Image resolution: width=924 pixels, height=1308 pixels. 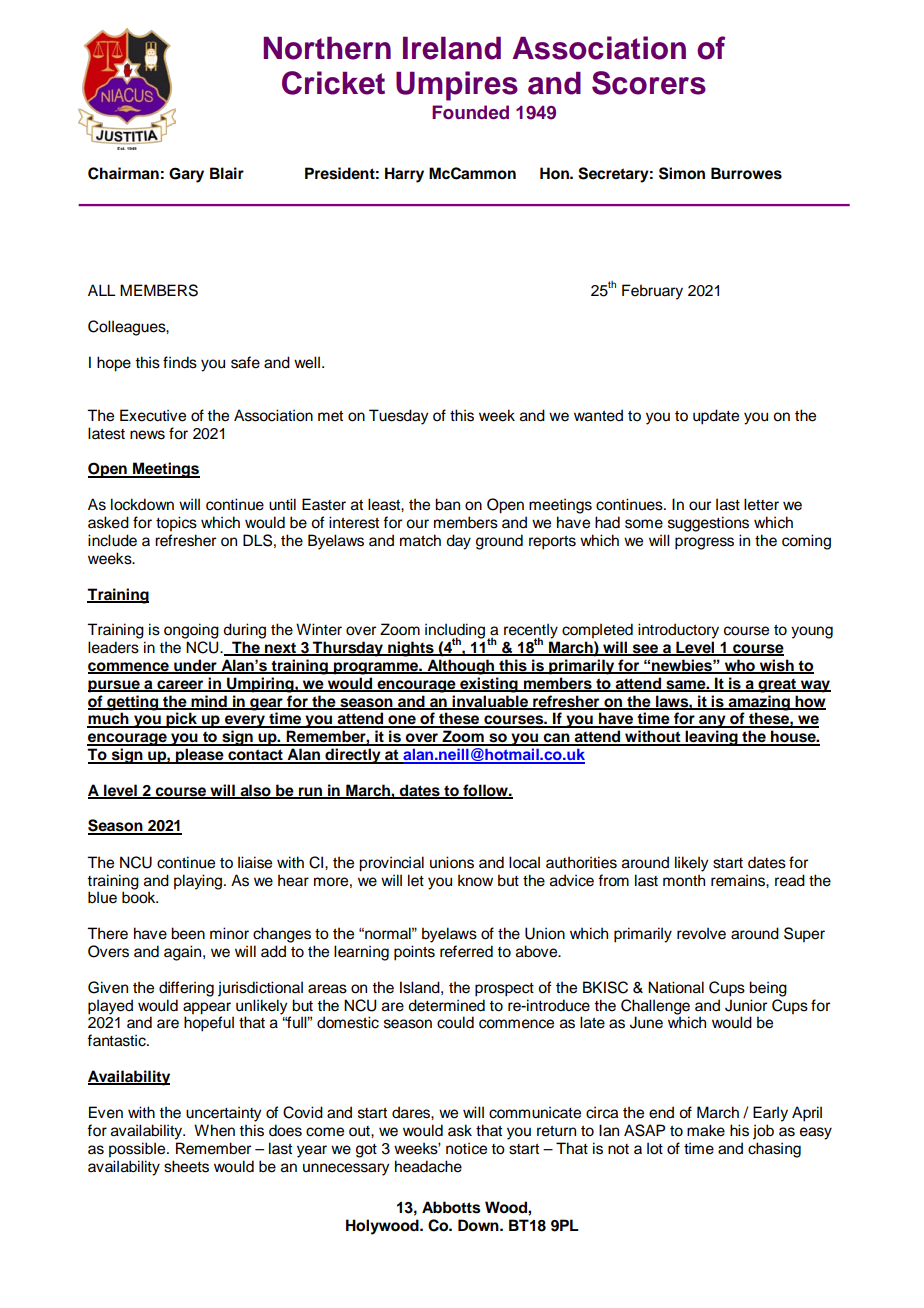 I want to click on Scorers, so click(x=649, y=83).
